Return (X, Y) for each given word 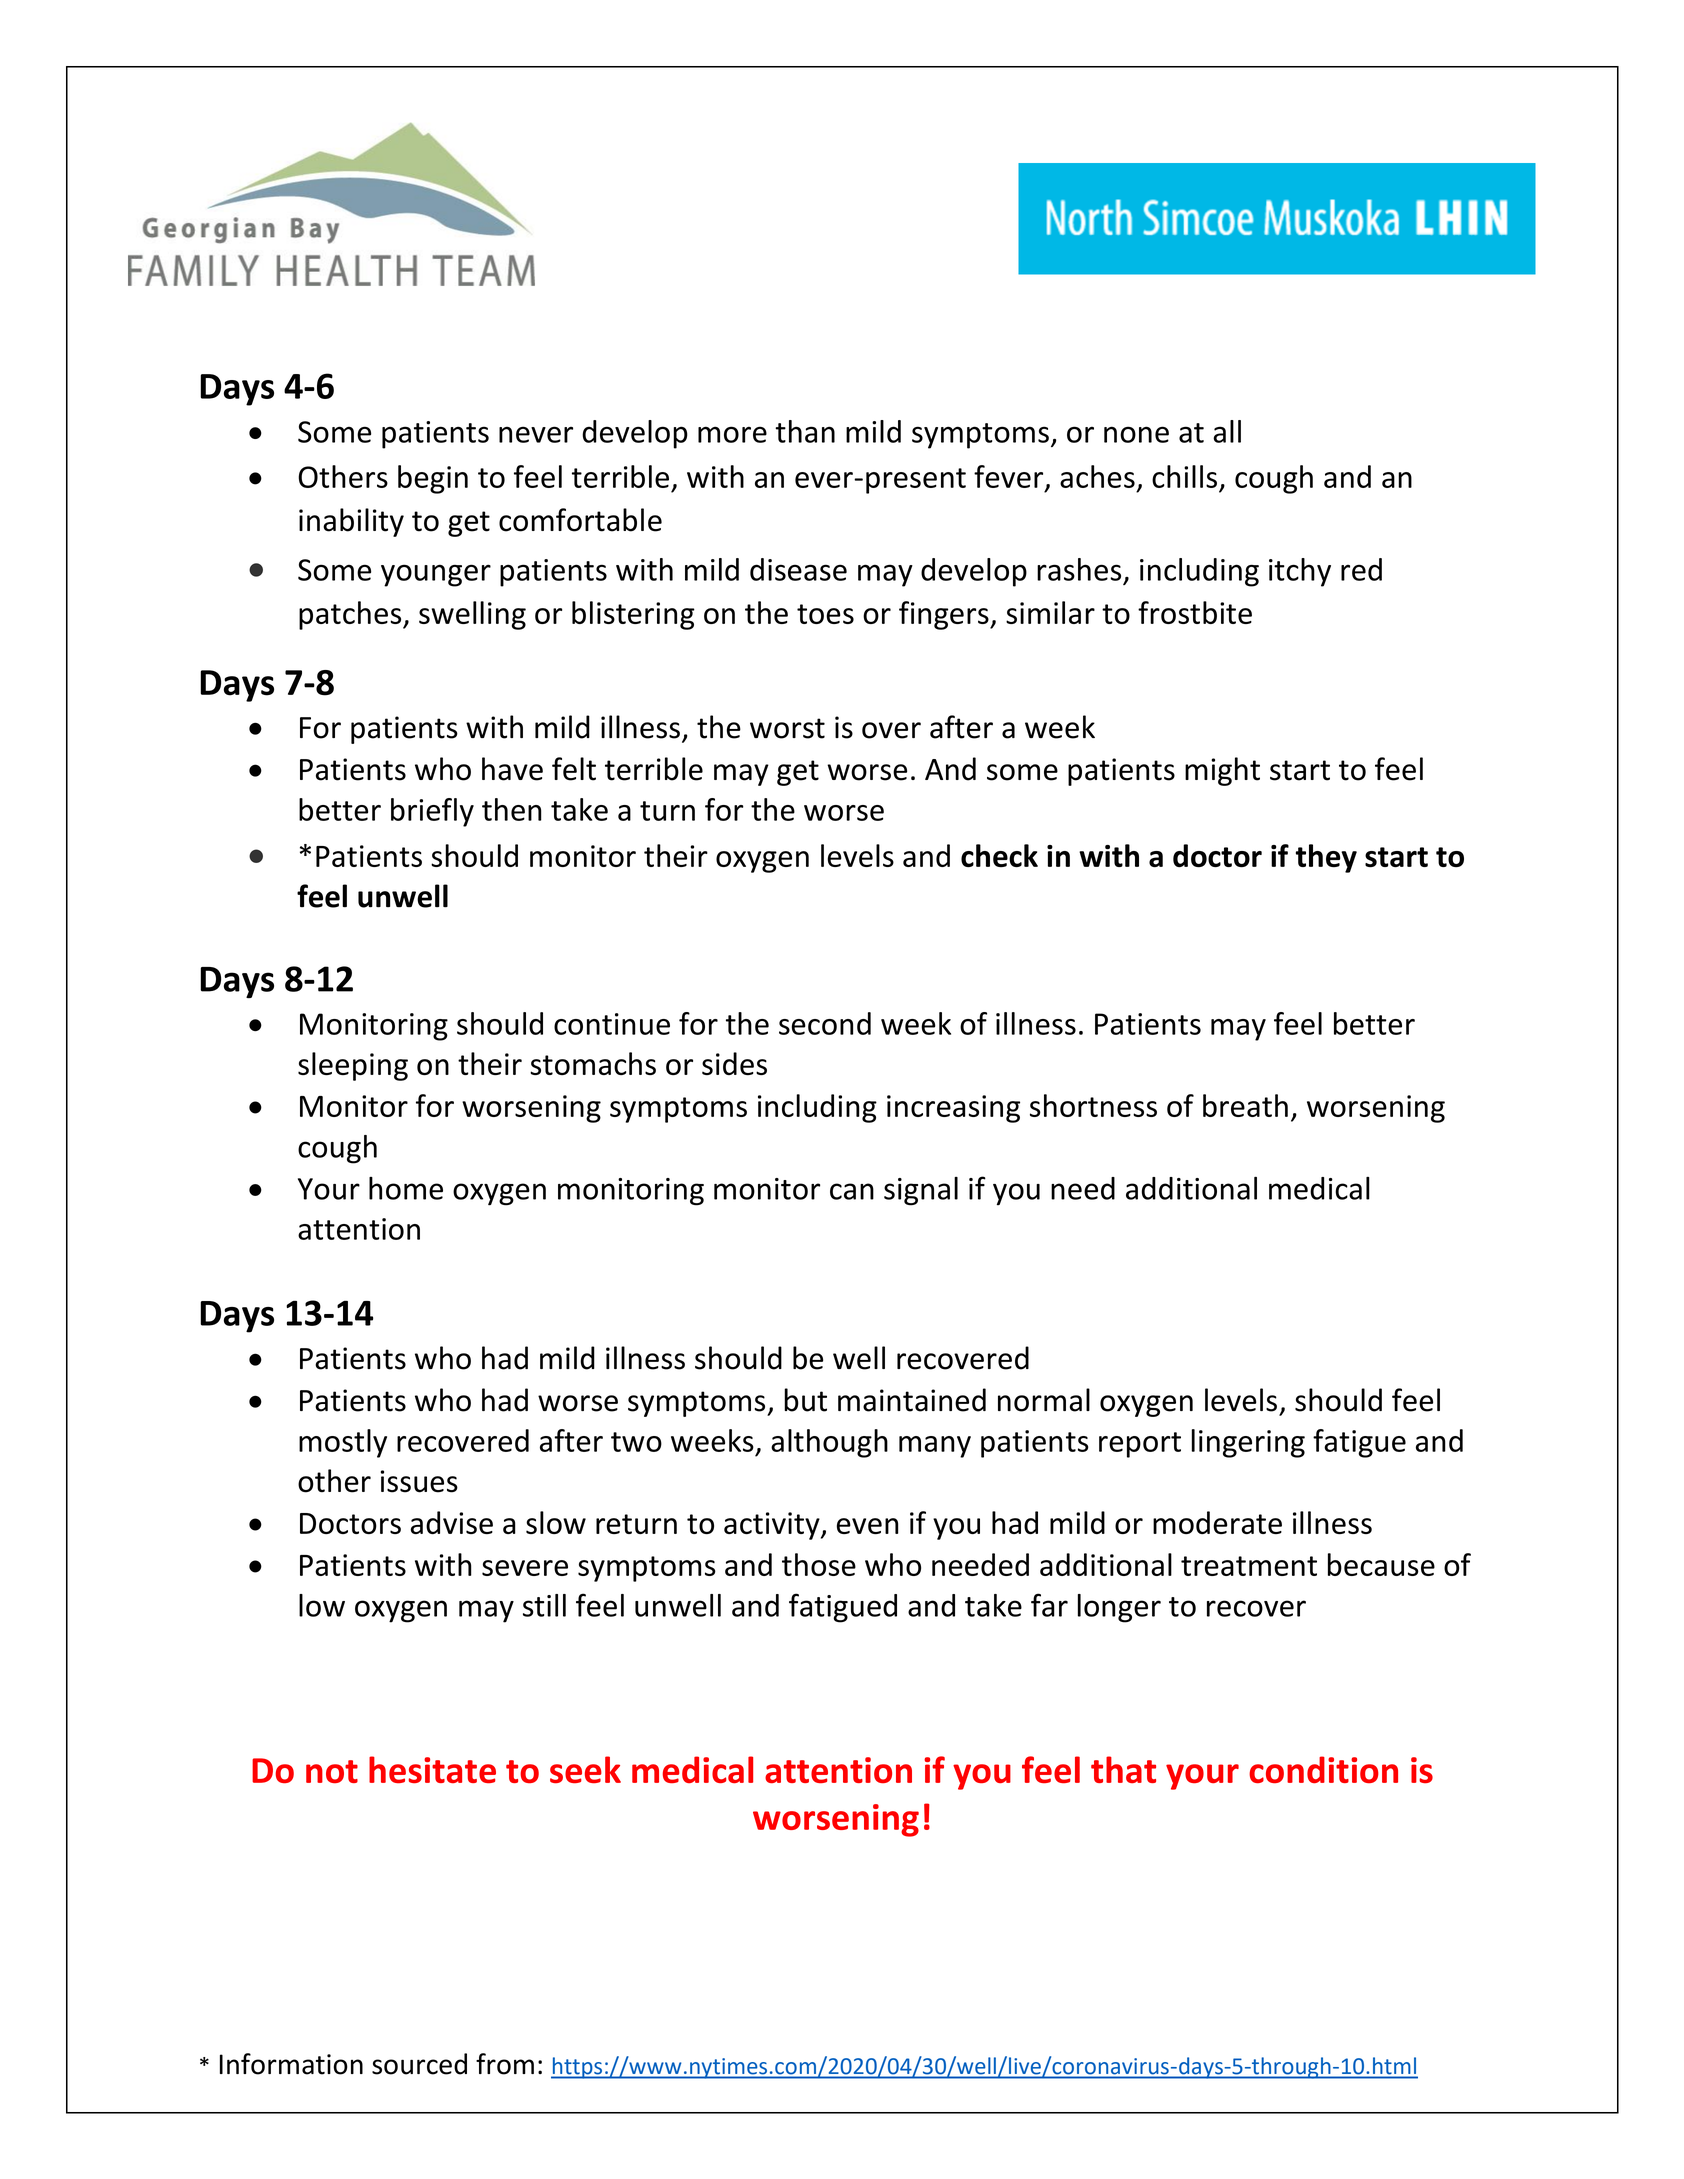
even (868, 1526)
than (805, 431)
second (825, 1023)
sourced (419, 2064)
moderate (1217, 1522)
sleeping (353, 1066)
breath (1245, 1105)
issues (419, 1481)
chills (1184, 476)
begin (433, 479)
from (505, 2064)
